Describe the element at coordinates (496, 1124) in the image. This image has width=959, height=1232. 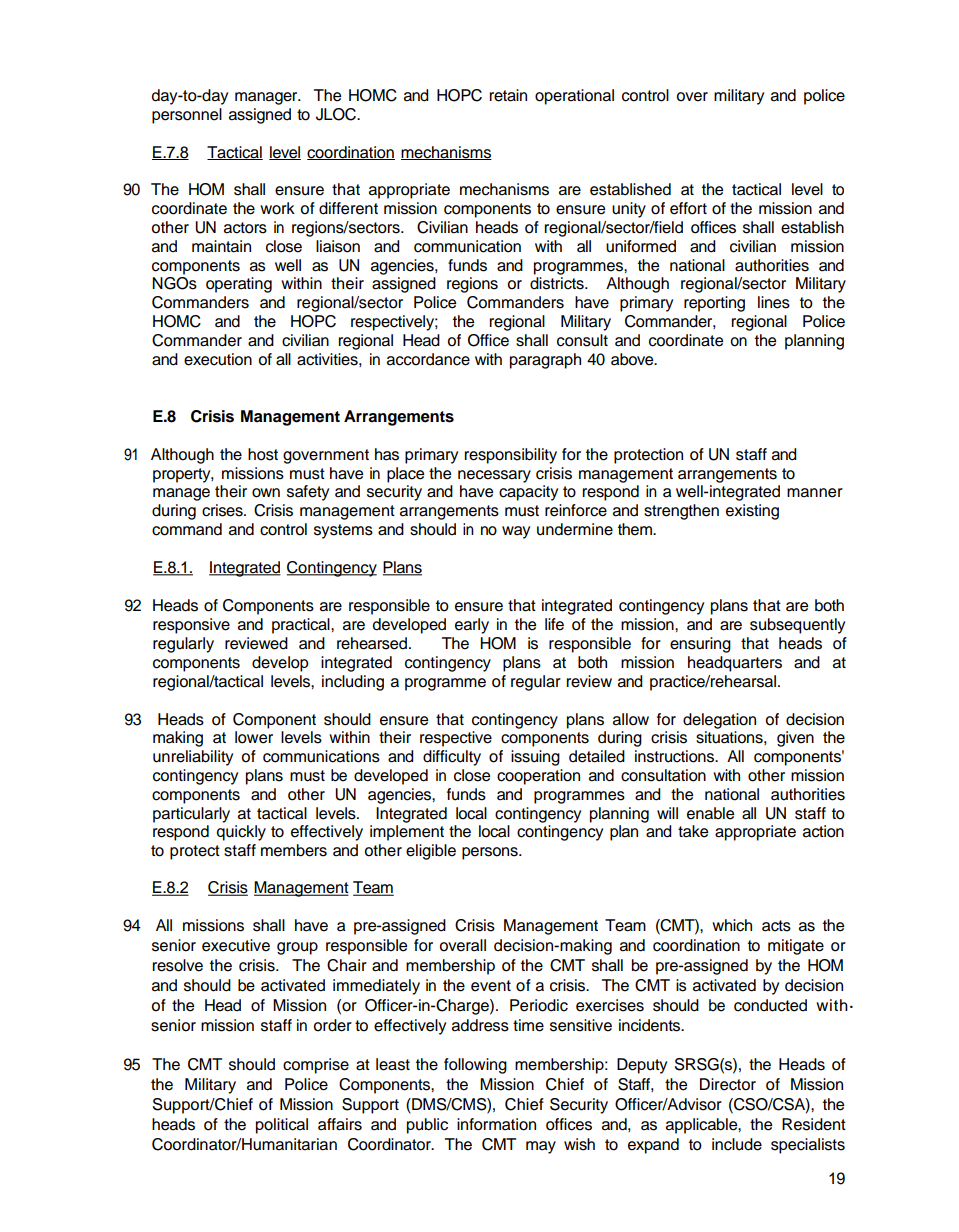
I see `information` at that location.
